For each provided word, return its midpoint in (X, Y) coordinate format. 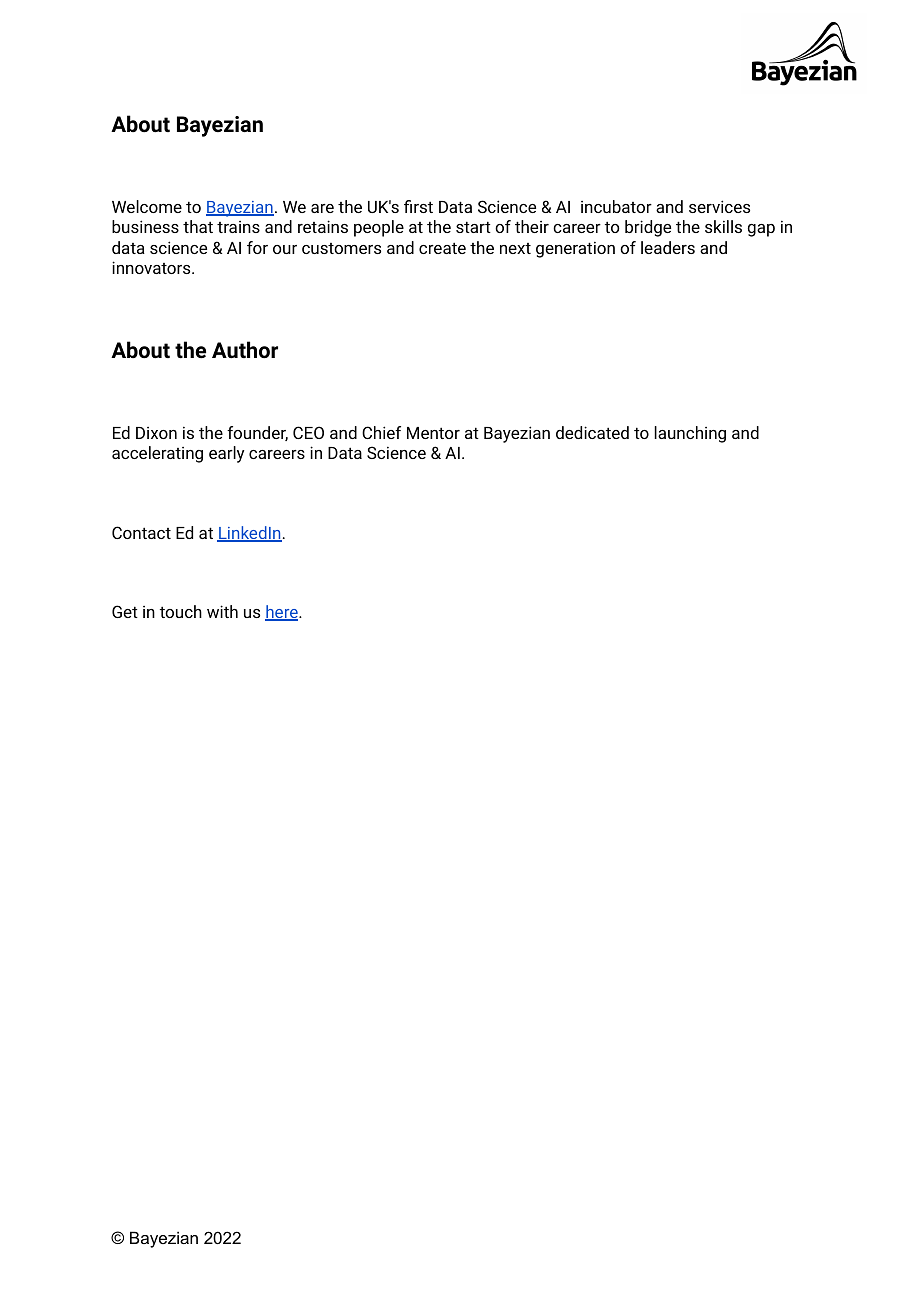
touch (181, 611)
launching (690, 434)
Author (245, 350)
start (473, 227)
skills (723, 226)
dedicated (592, 432)
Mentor (433, 433)
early (226, 454)
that (198, 226)
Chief (381, 432)
